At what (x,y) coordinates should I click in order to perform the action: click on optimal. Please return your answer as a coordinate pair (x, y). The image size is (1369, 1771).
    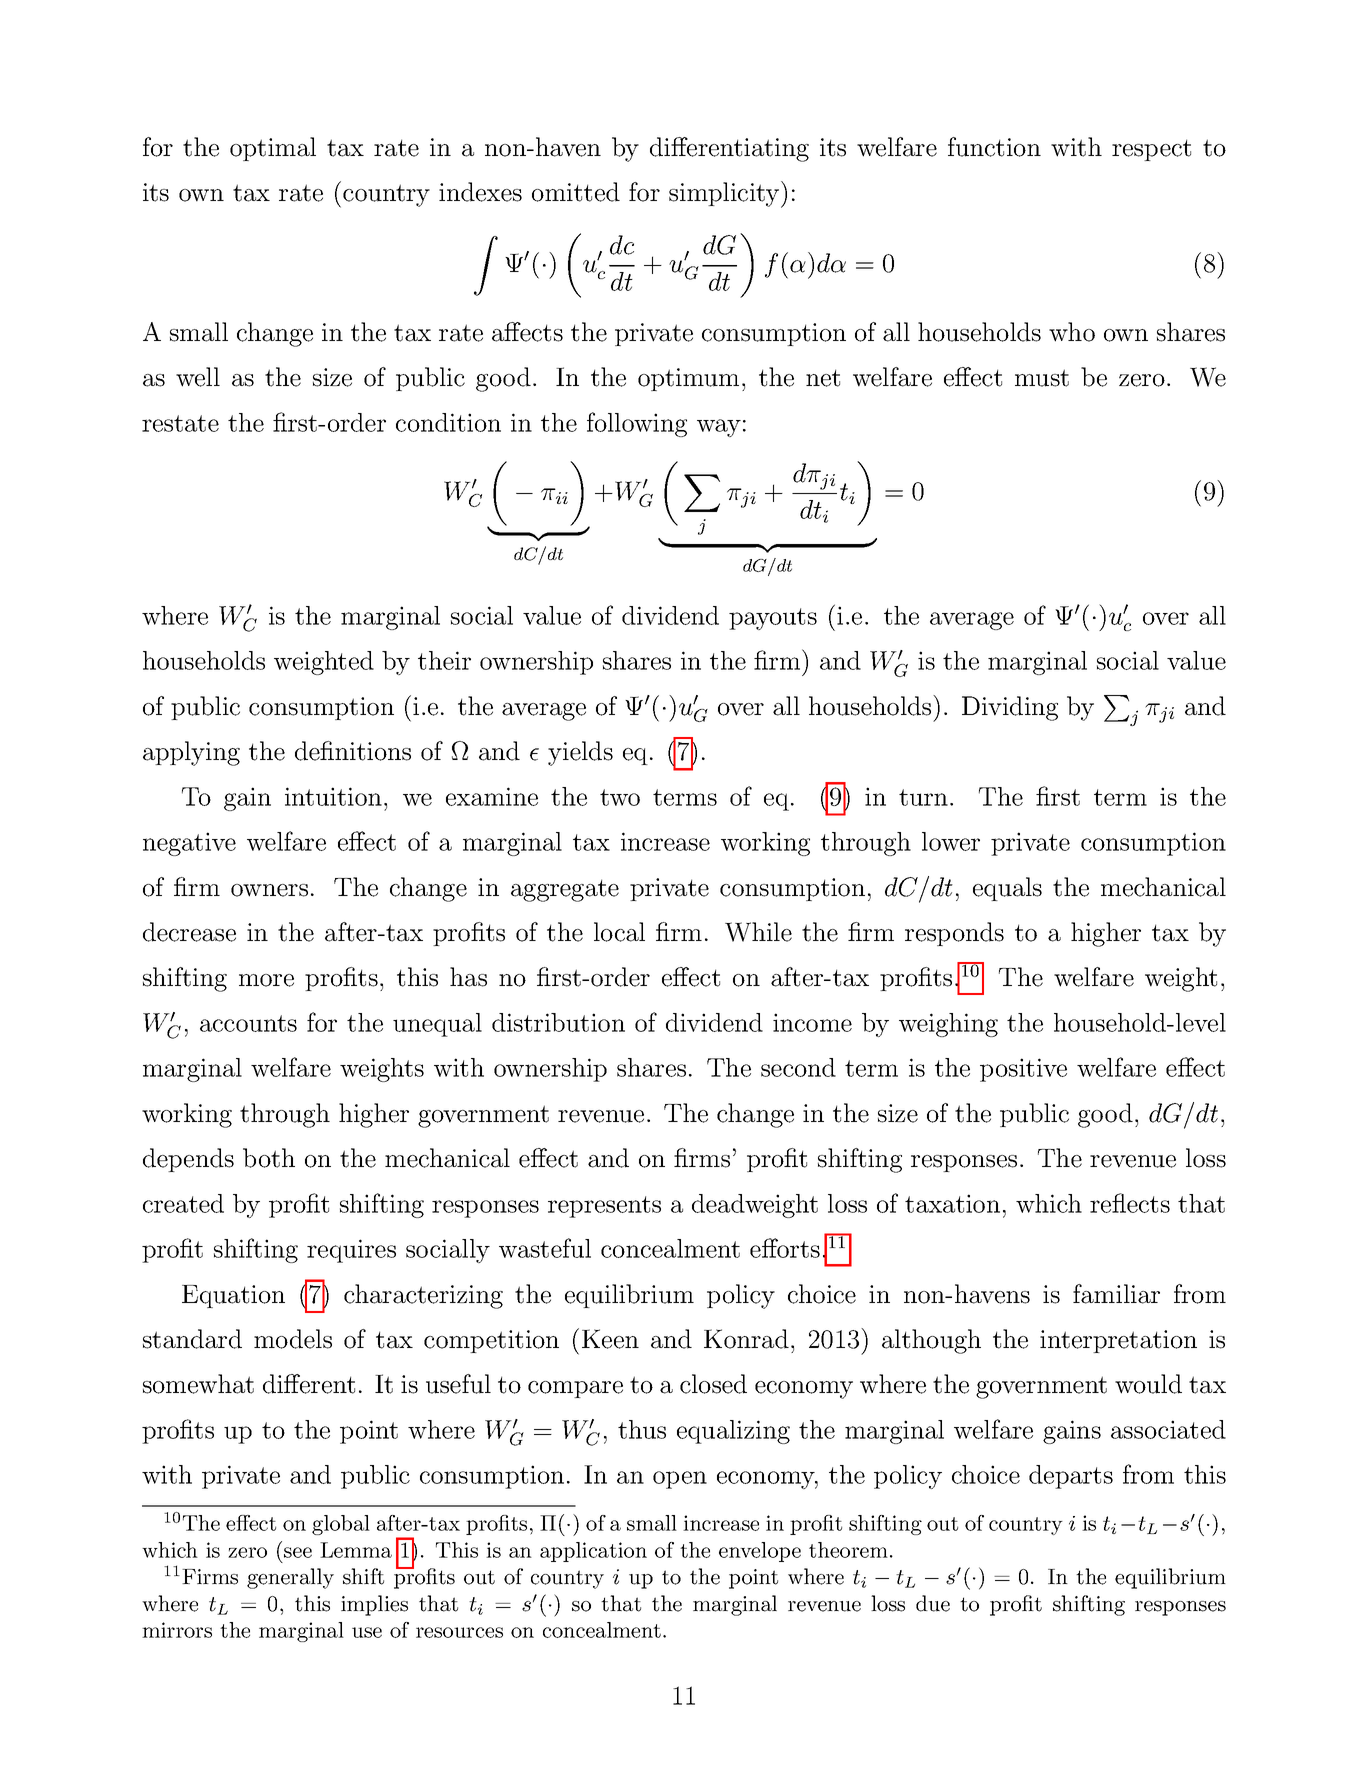
    Looking at the image, I should click on (273, 149).
